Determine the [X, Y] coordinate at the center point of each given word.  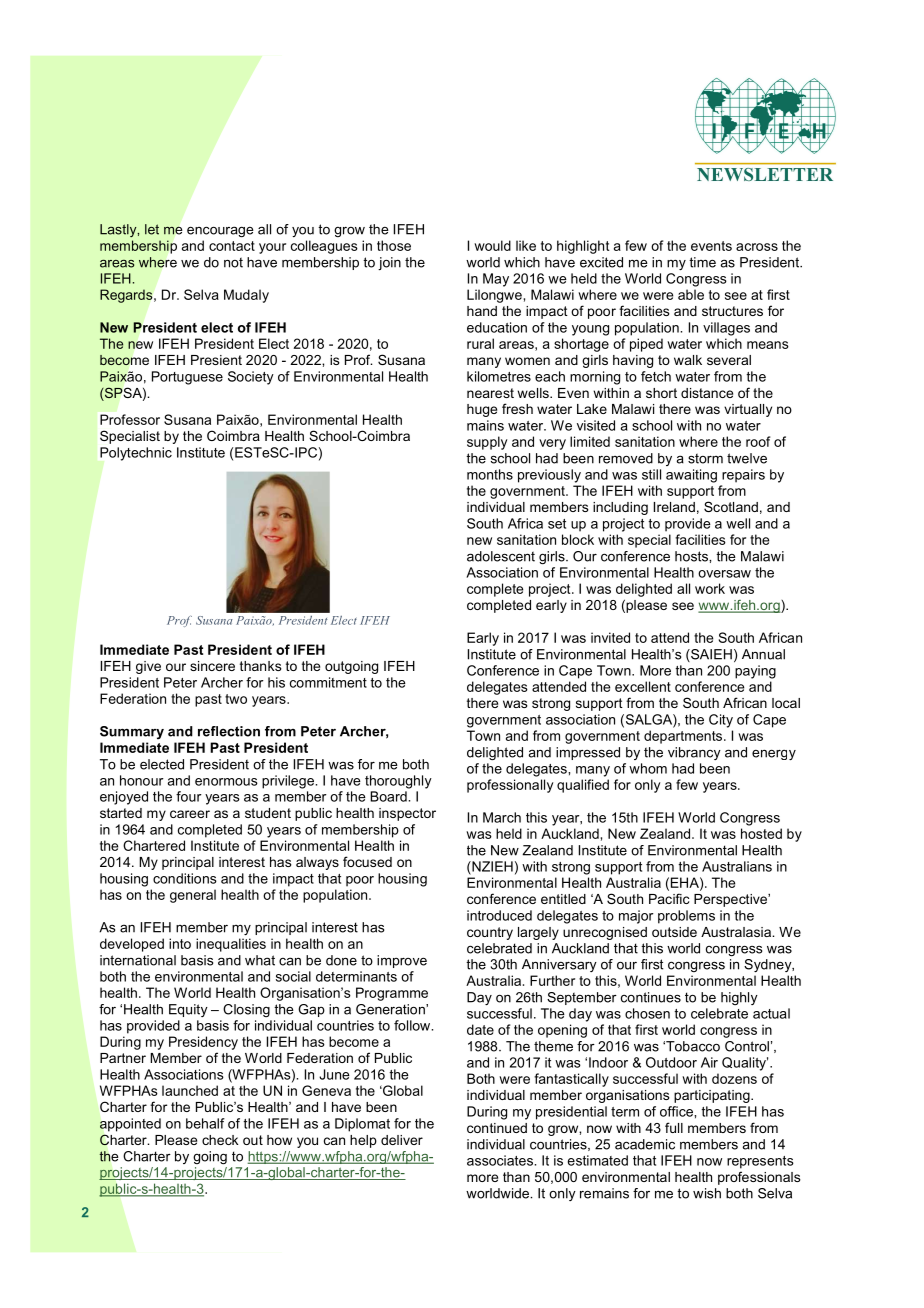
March [502, 817]
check [220, 1140]
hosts [692, 556]
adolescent [501, 556]
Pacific [669, 898]
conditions [185, 878]
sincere [212, 666]
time [702, 262]
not [233, 262]
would [492, 245]
